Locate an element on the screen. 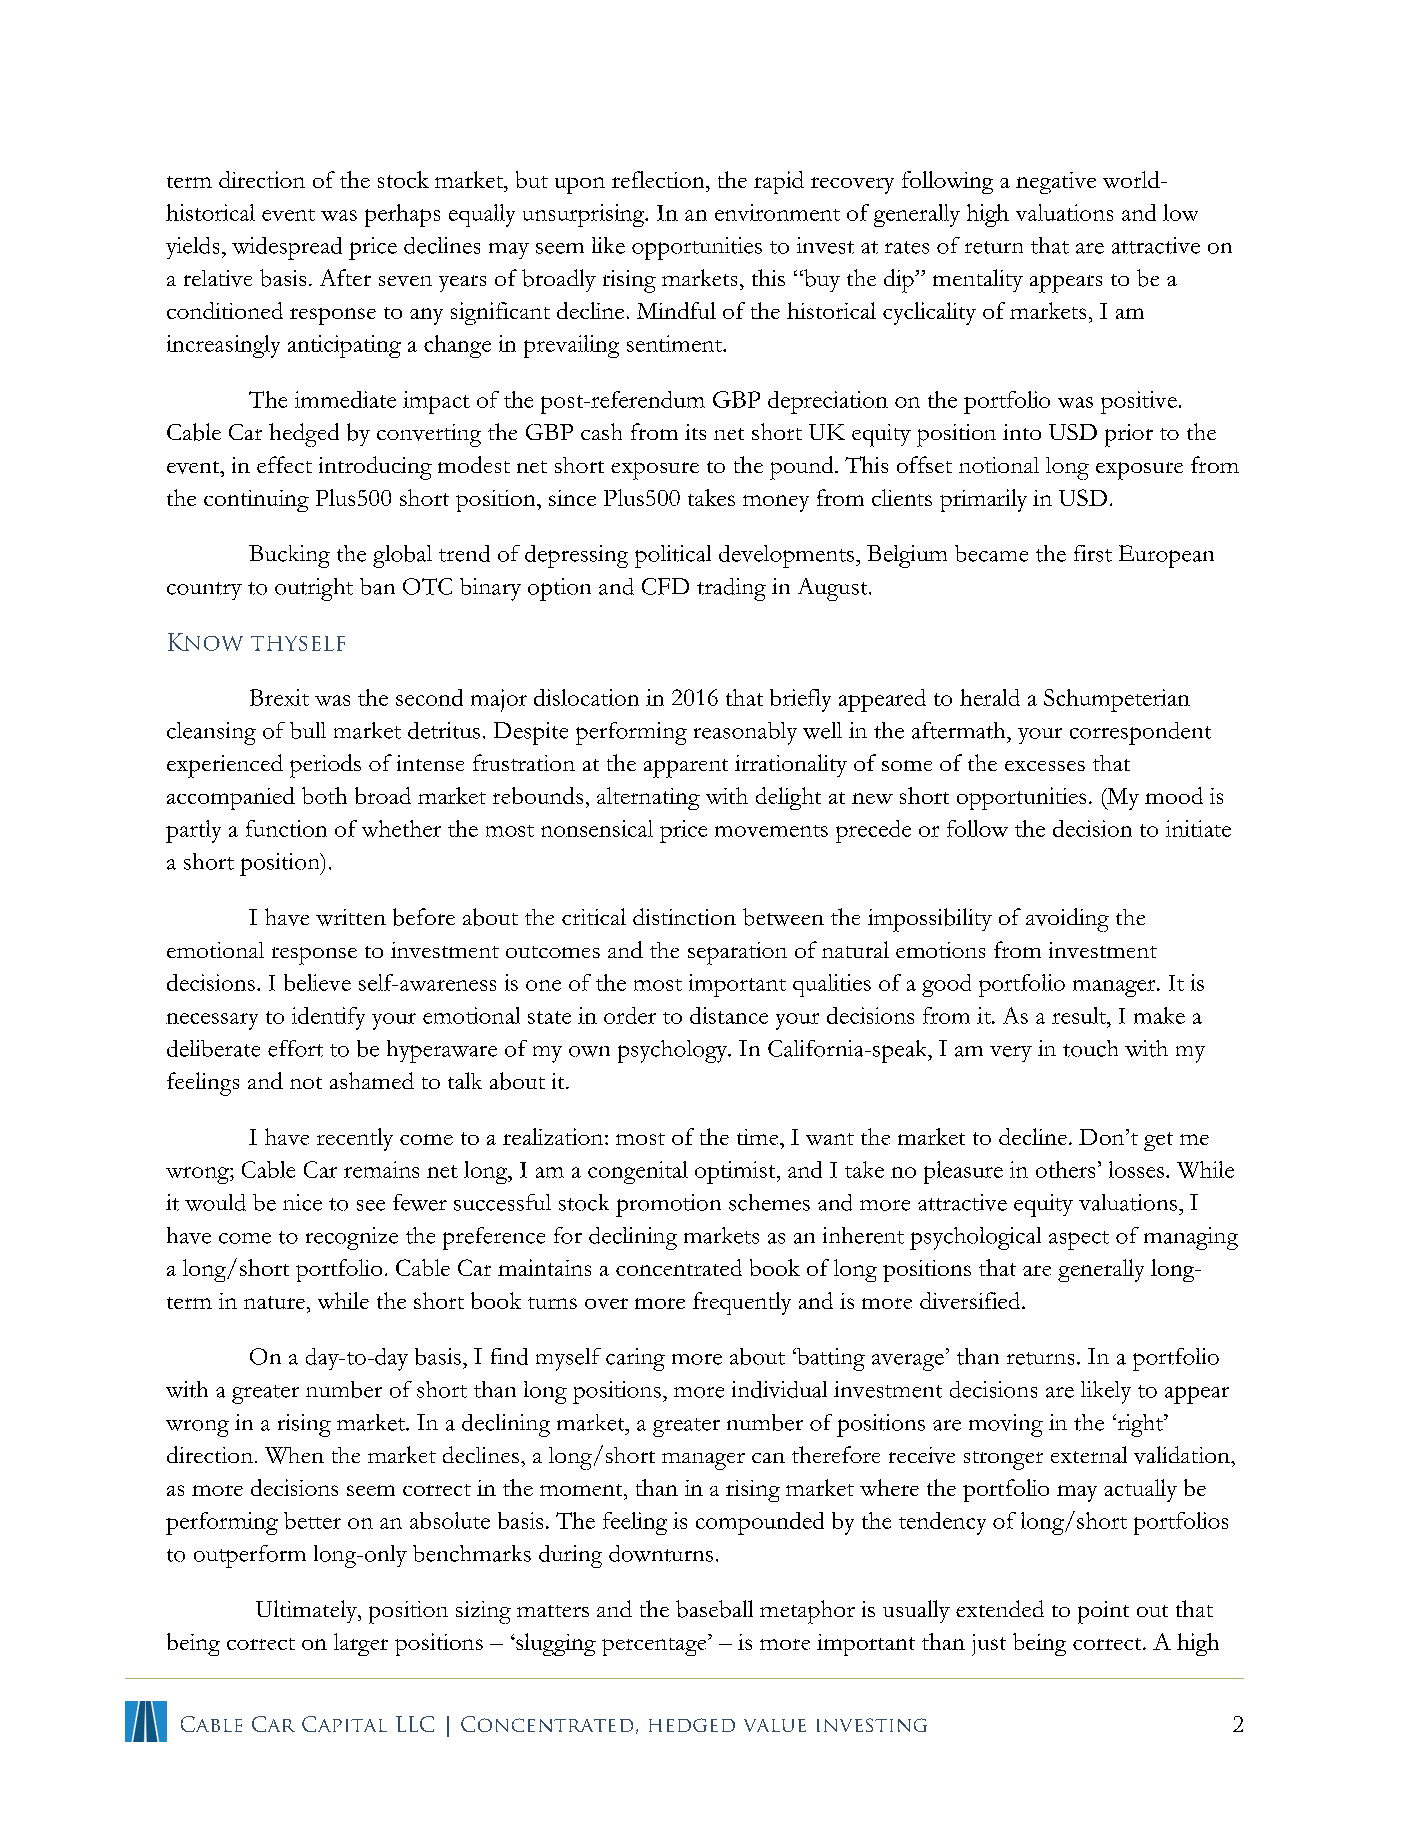 The height and width of the screenshot is (1824, 1410). separation is located at coordinates (737, 953).
